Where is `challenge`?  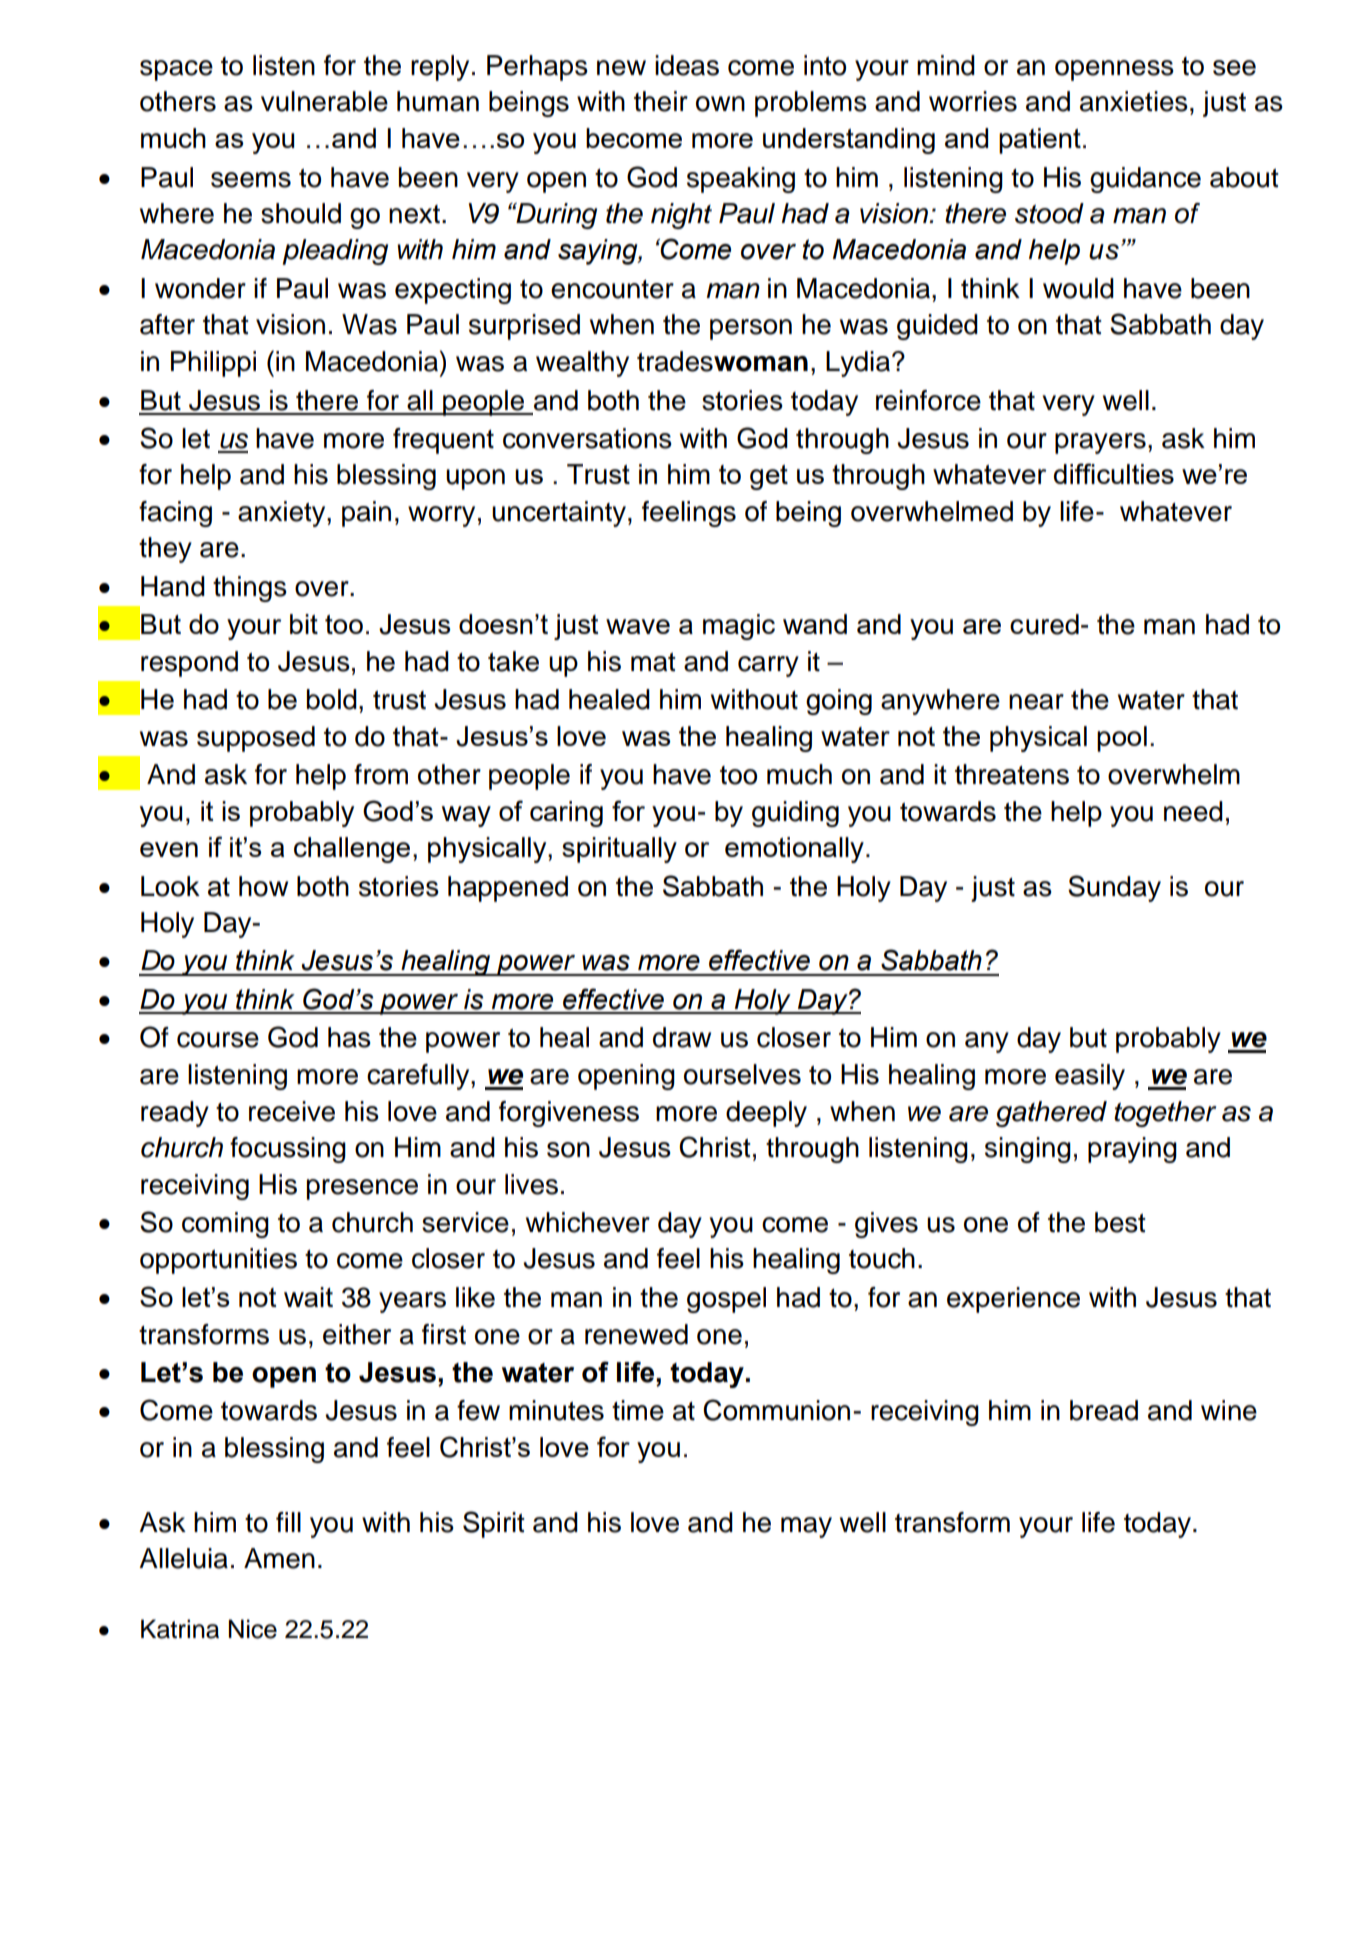
challenge is located at coordinates (352, 850).
